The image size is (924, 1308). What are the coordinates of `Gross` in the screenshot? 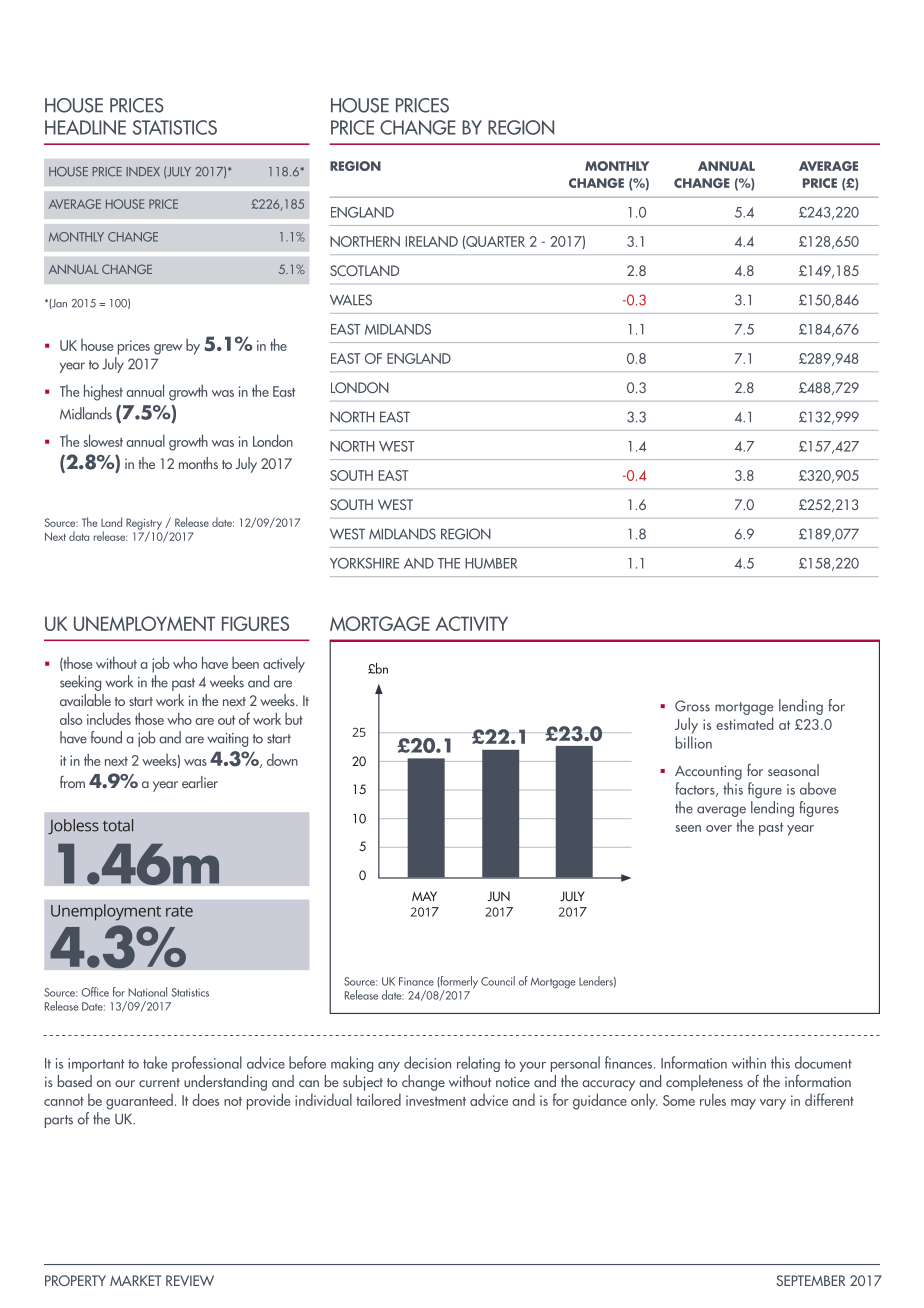 It's located at (692, 706).
